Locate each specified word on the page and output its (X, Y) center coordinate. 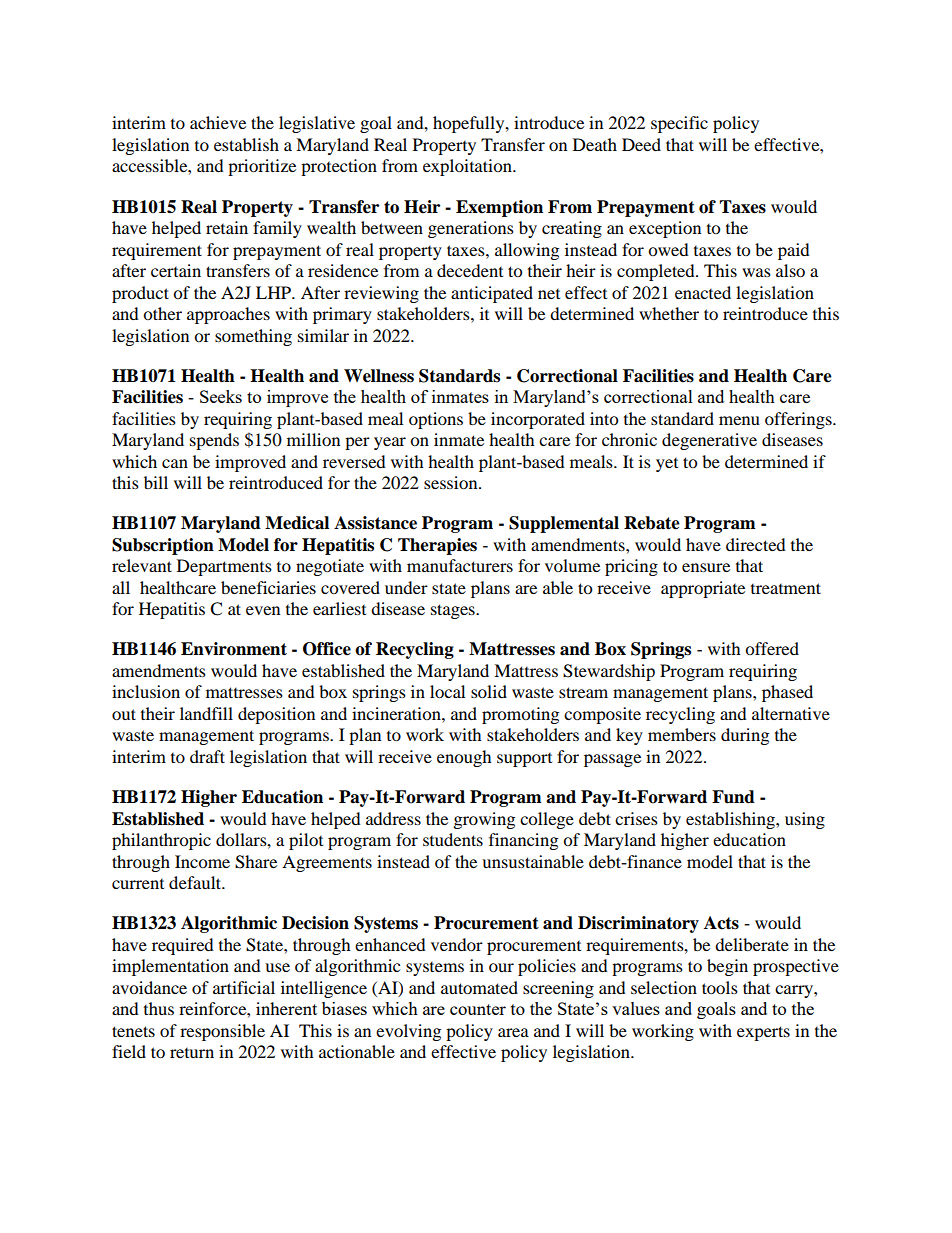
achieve (218, 122)
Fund (733, 797)
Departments (224, 567)
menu (739, 420)
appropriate (703, 589)
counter (478, 1009)
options (436, 420)
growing (484, 820)
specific (679, 124)
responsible (222, 1032)
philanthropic (161, 841)
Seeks (221, 396)
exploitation (468, 167)
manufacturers (460, 565)
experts (763, 1033)
